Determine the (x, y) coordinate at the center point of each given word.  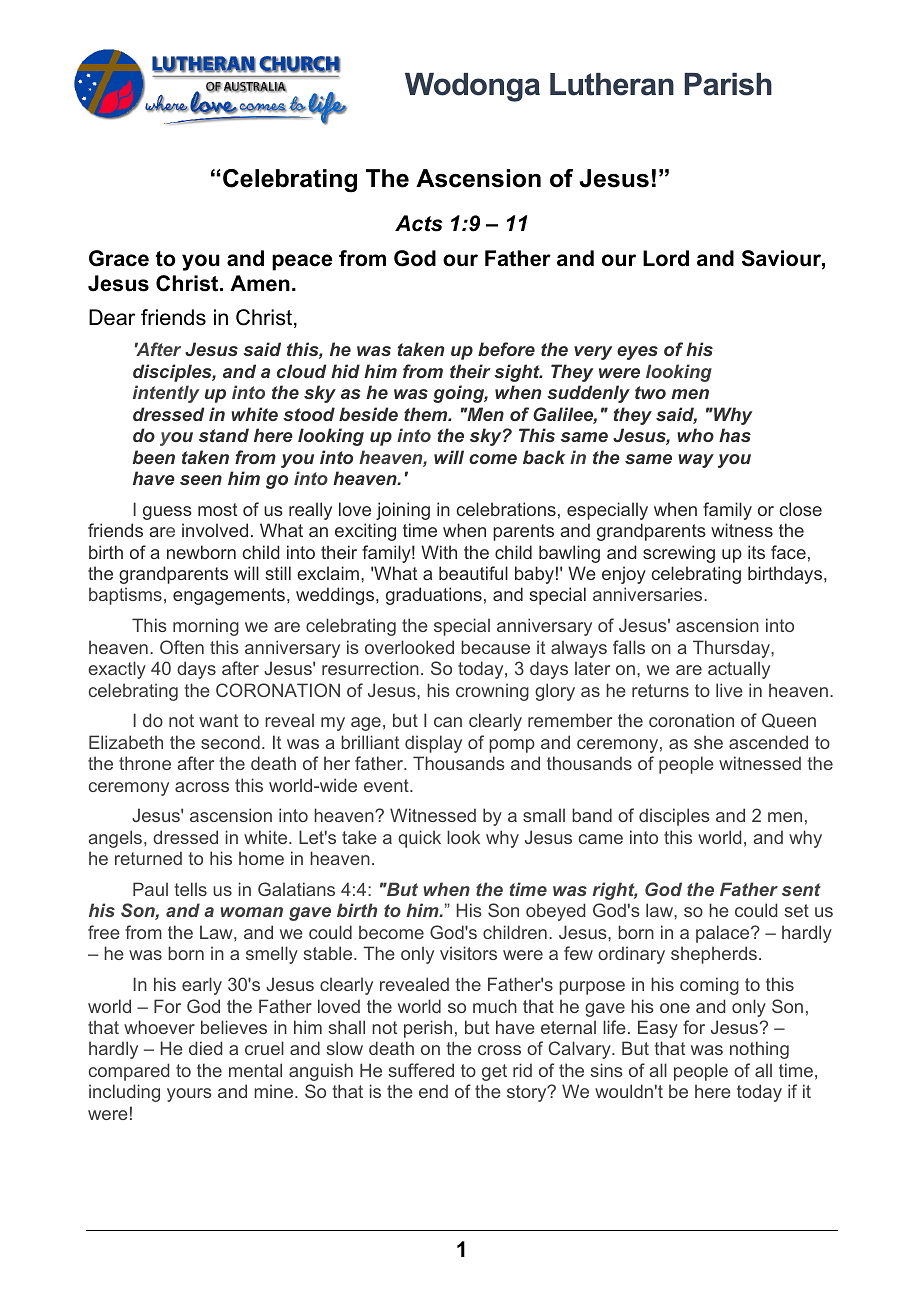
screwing (679, 554)
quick (419, 839)
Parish (728, 84)
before (506, 349)
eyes (637, 353)
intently (166, 394)
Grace (119, 258)
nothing (759, 1050)
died (205, 1048)
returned (148, 858)
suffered (421, 1070)
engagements (230, 596)
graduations (434, 596)
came (601, 839)
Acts (418, 223)
